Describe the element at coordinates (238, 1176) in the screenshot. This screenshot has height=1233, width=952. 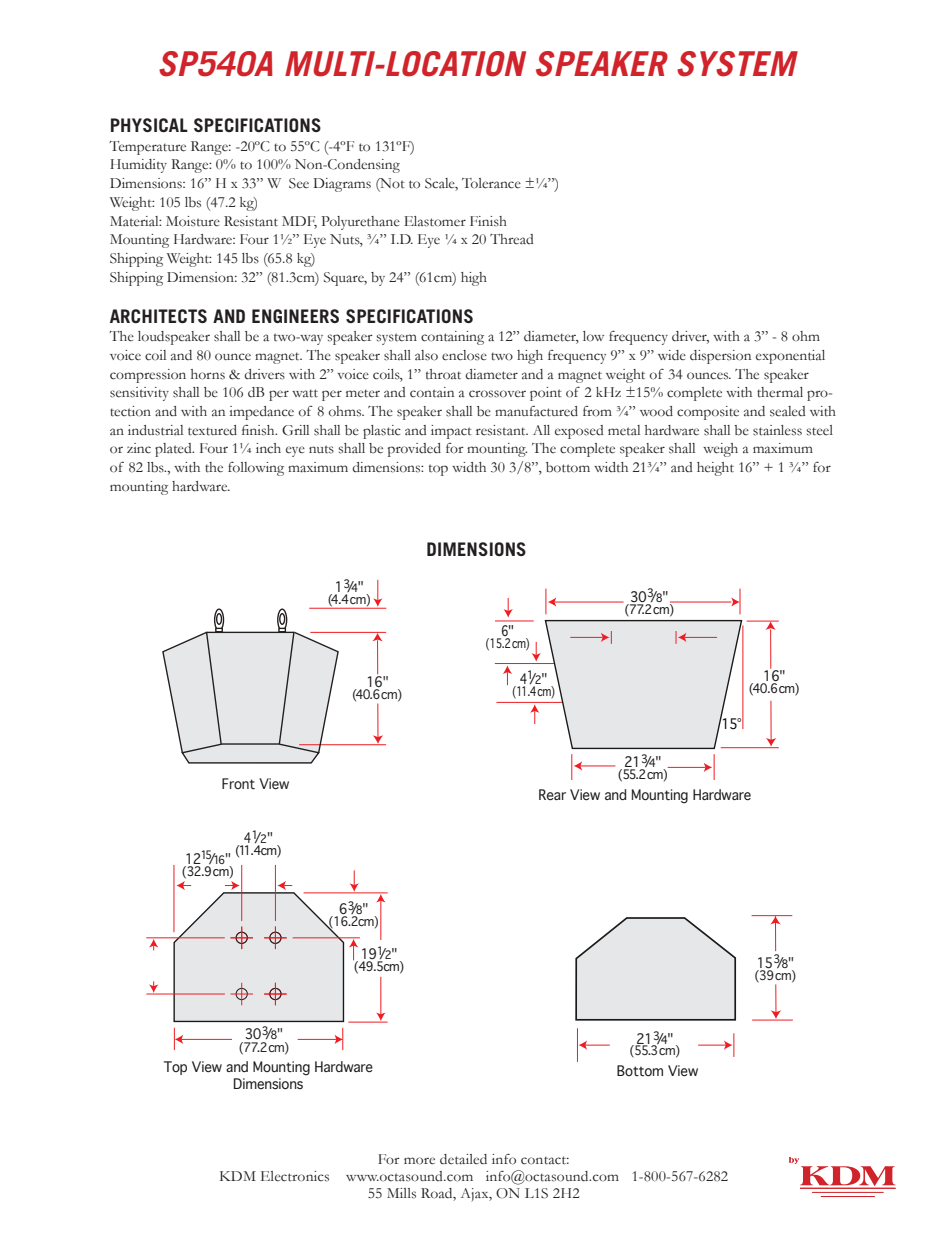
I see `KDM` at that location.
